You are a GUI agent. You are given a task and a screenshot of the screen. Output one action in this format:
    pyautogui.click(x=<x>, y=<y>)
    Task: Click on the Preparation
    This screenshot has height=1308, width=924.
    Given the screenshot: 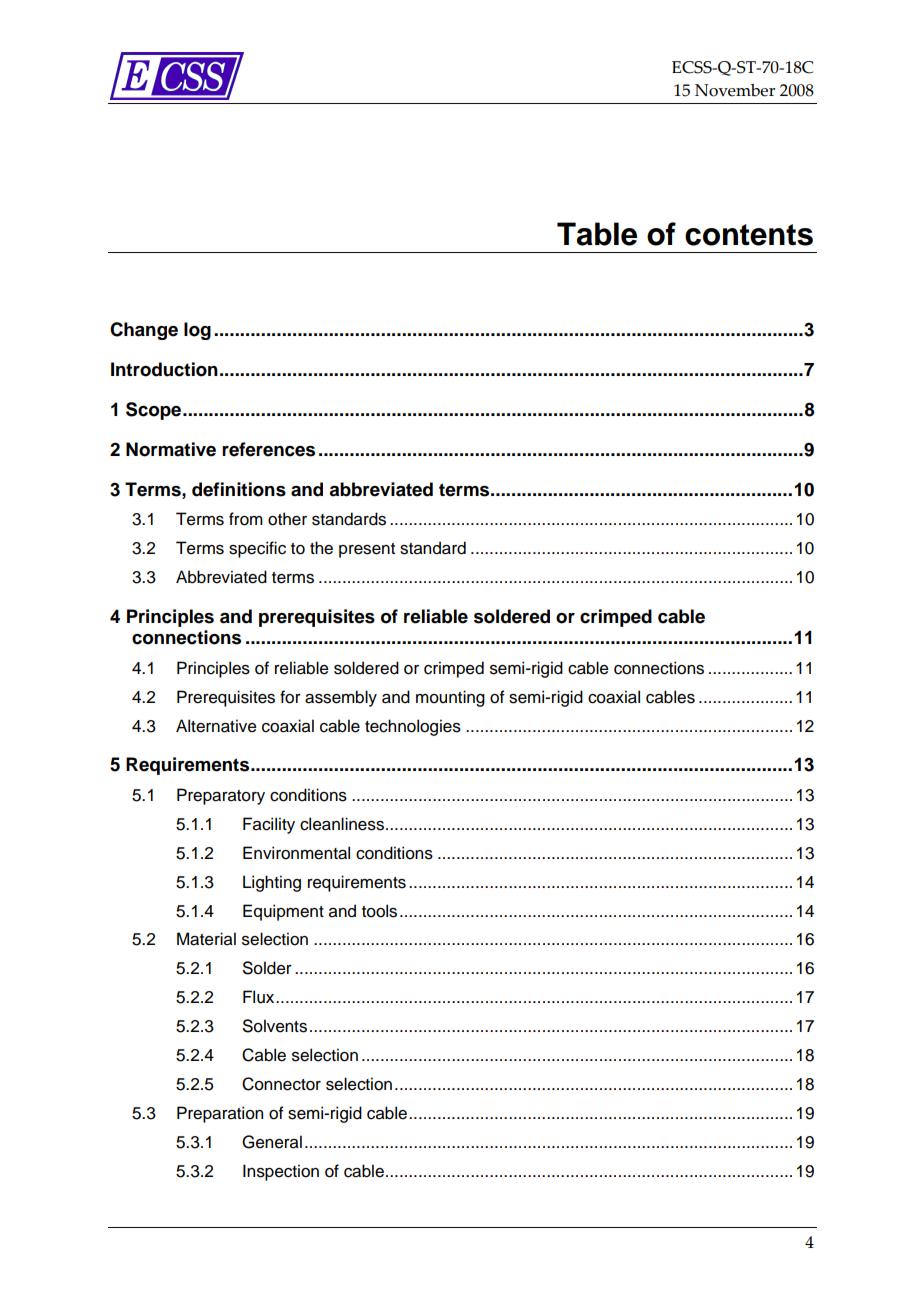 What is the action you would take?
    pyautogui.click(x=220, y=1114)
